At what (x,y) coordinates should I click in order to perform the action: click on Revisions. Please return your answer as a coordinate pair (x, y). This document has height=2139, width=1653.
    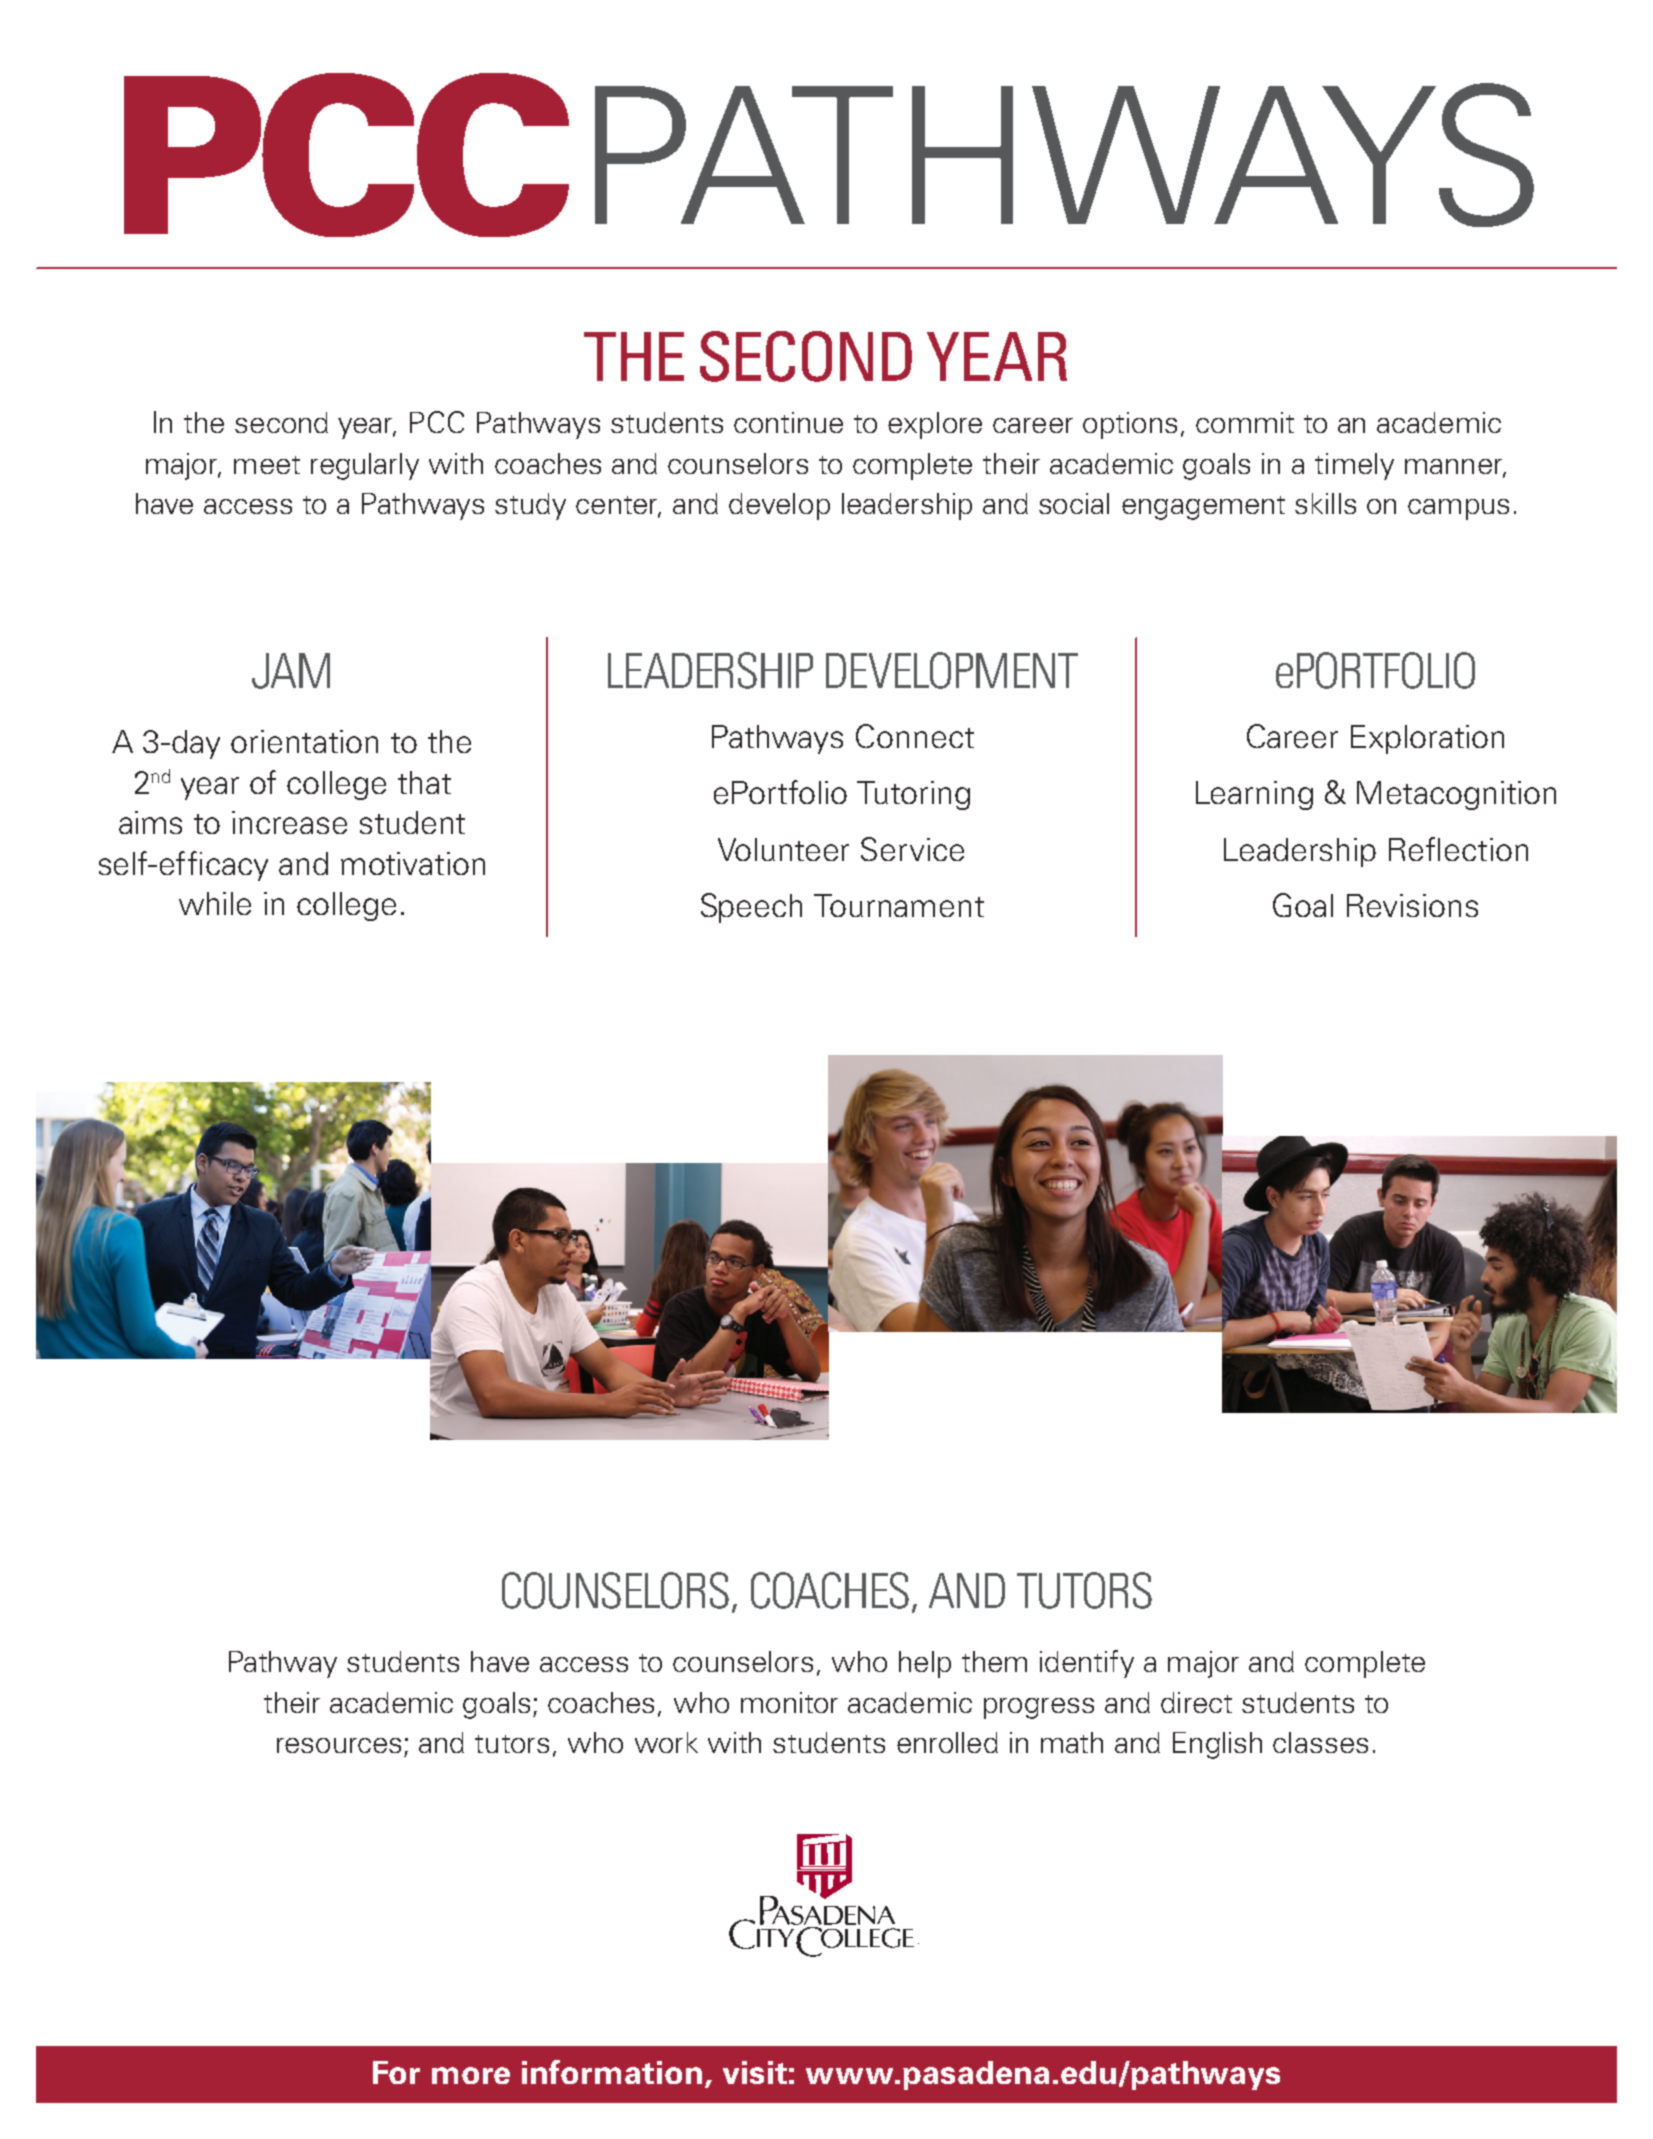
    Looking at the image, I should click on (1412, 905).
